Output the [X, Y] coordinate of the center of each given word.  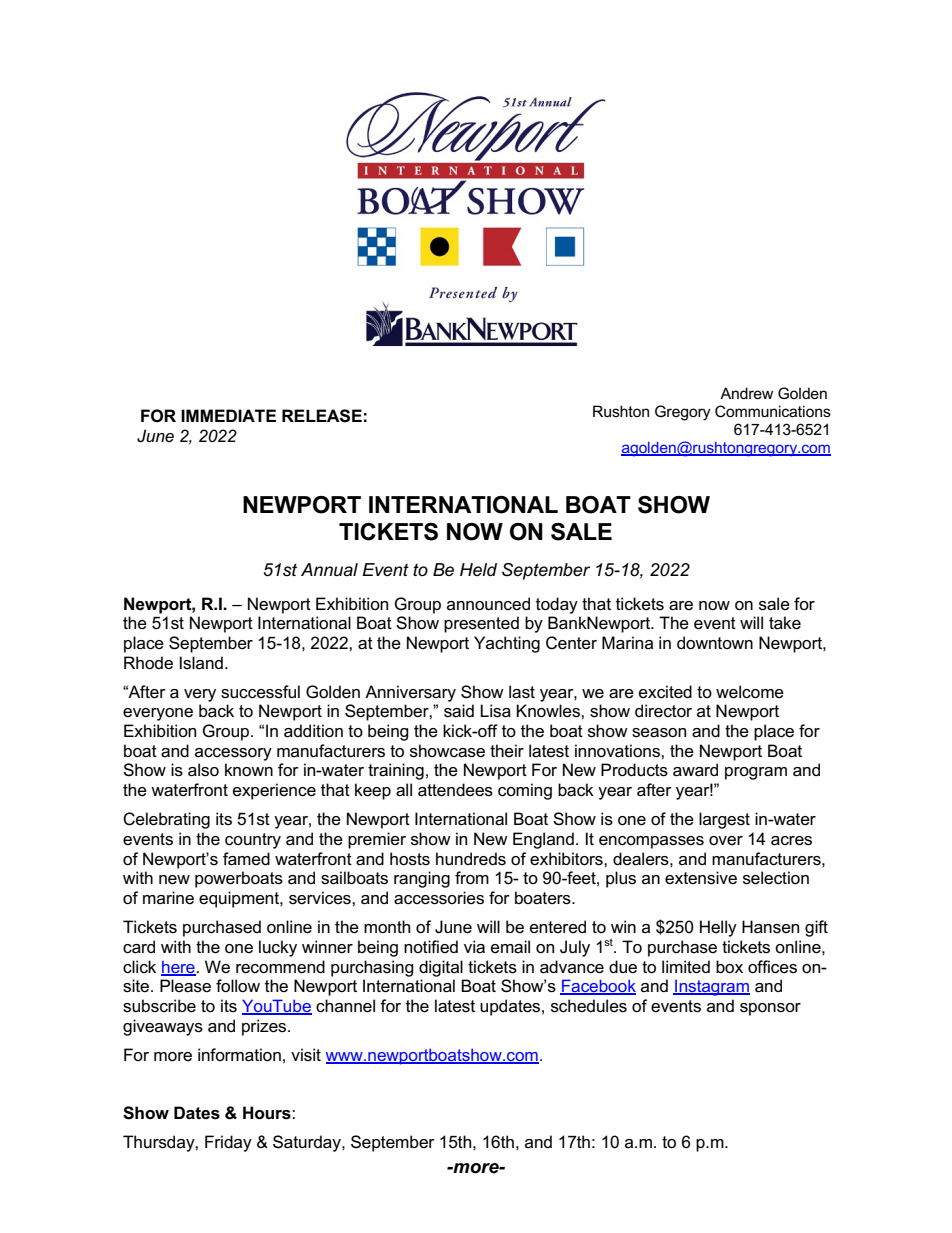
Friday [228, 1143]
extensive [701, 878]
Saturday [308, 1143]
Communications [773, 411]
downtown [715, 643]
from [472, 878]
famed [246, 859]
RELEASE [322, 416]
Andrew [746, 393]
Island [201, 663]
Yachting [507, 644]
